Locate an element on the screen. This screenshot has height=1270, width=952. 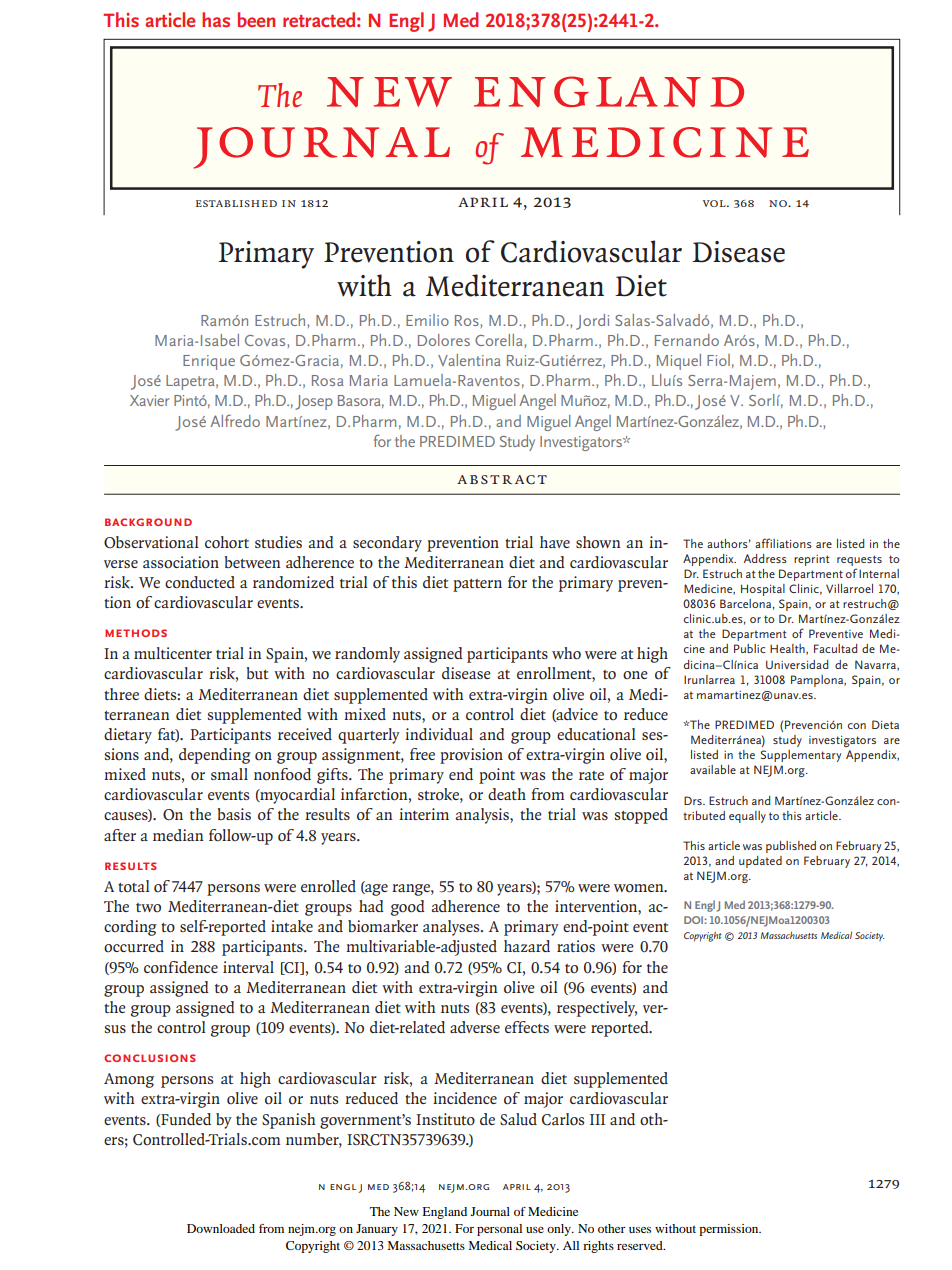
Downloaded is located at coordinates (221, 1228).
